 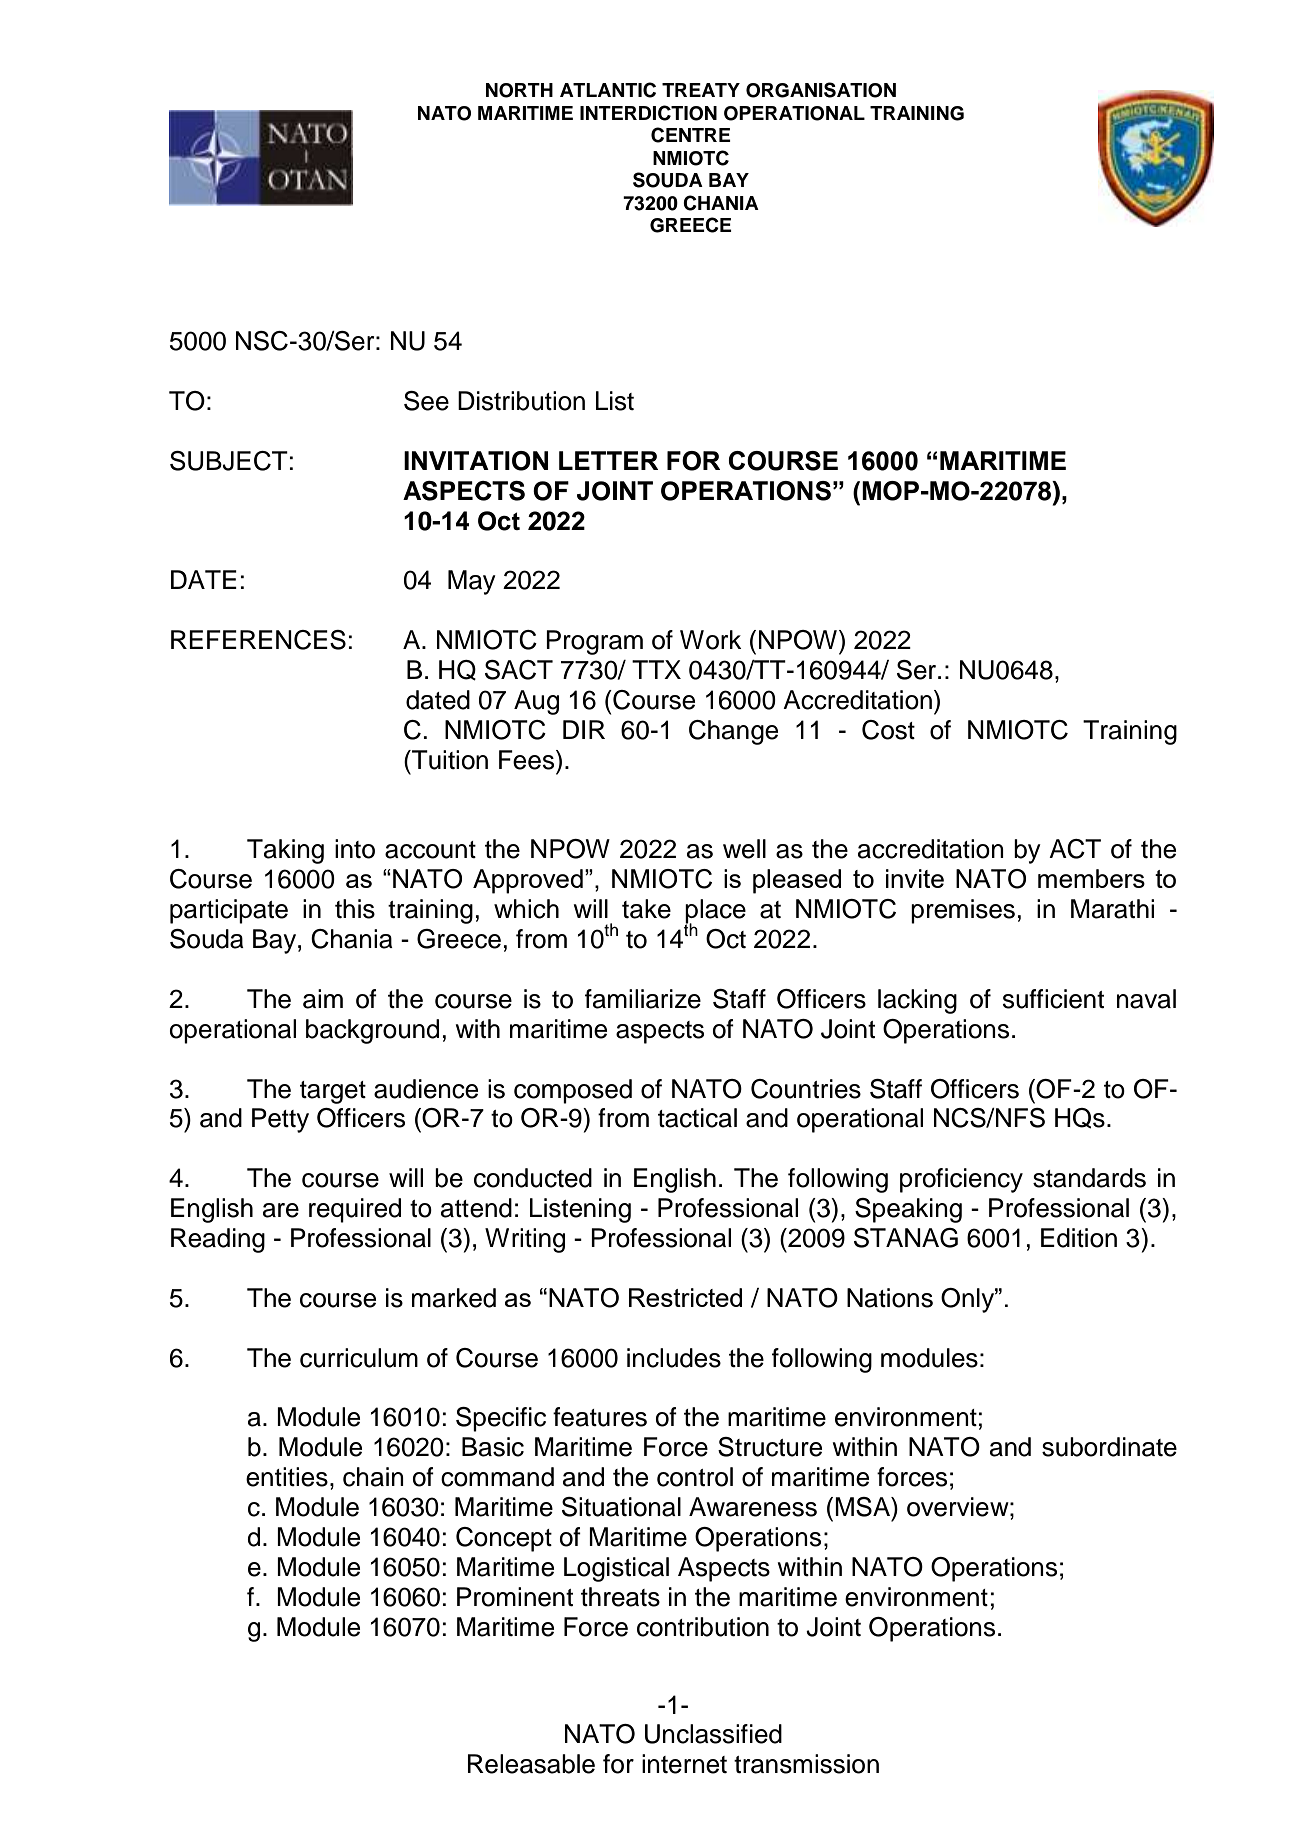 What do you see at coordinates (821, 90) in the screenshot?
I see `ORGANISATION` at bounding box center [821, 90].
